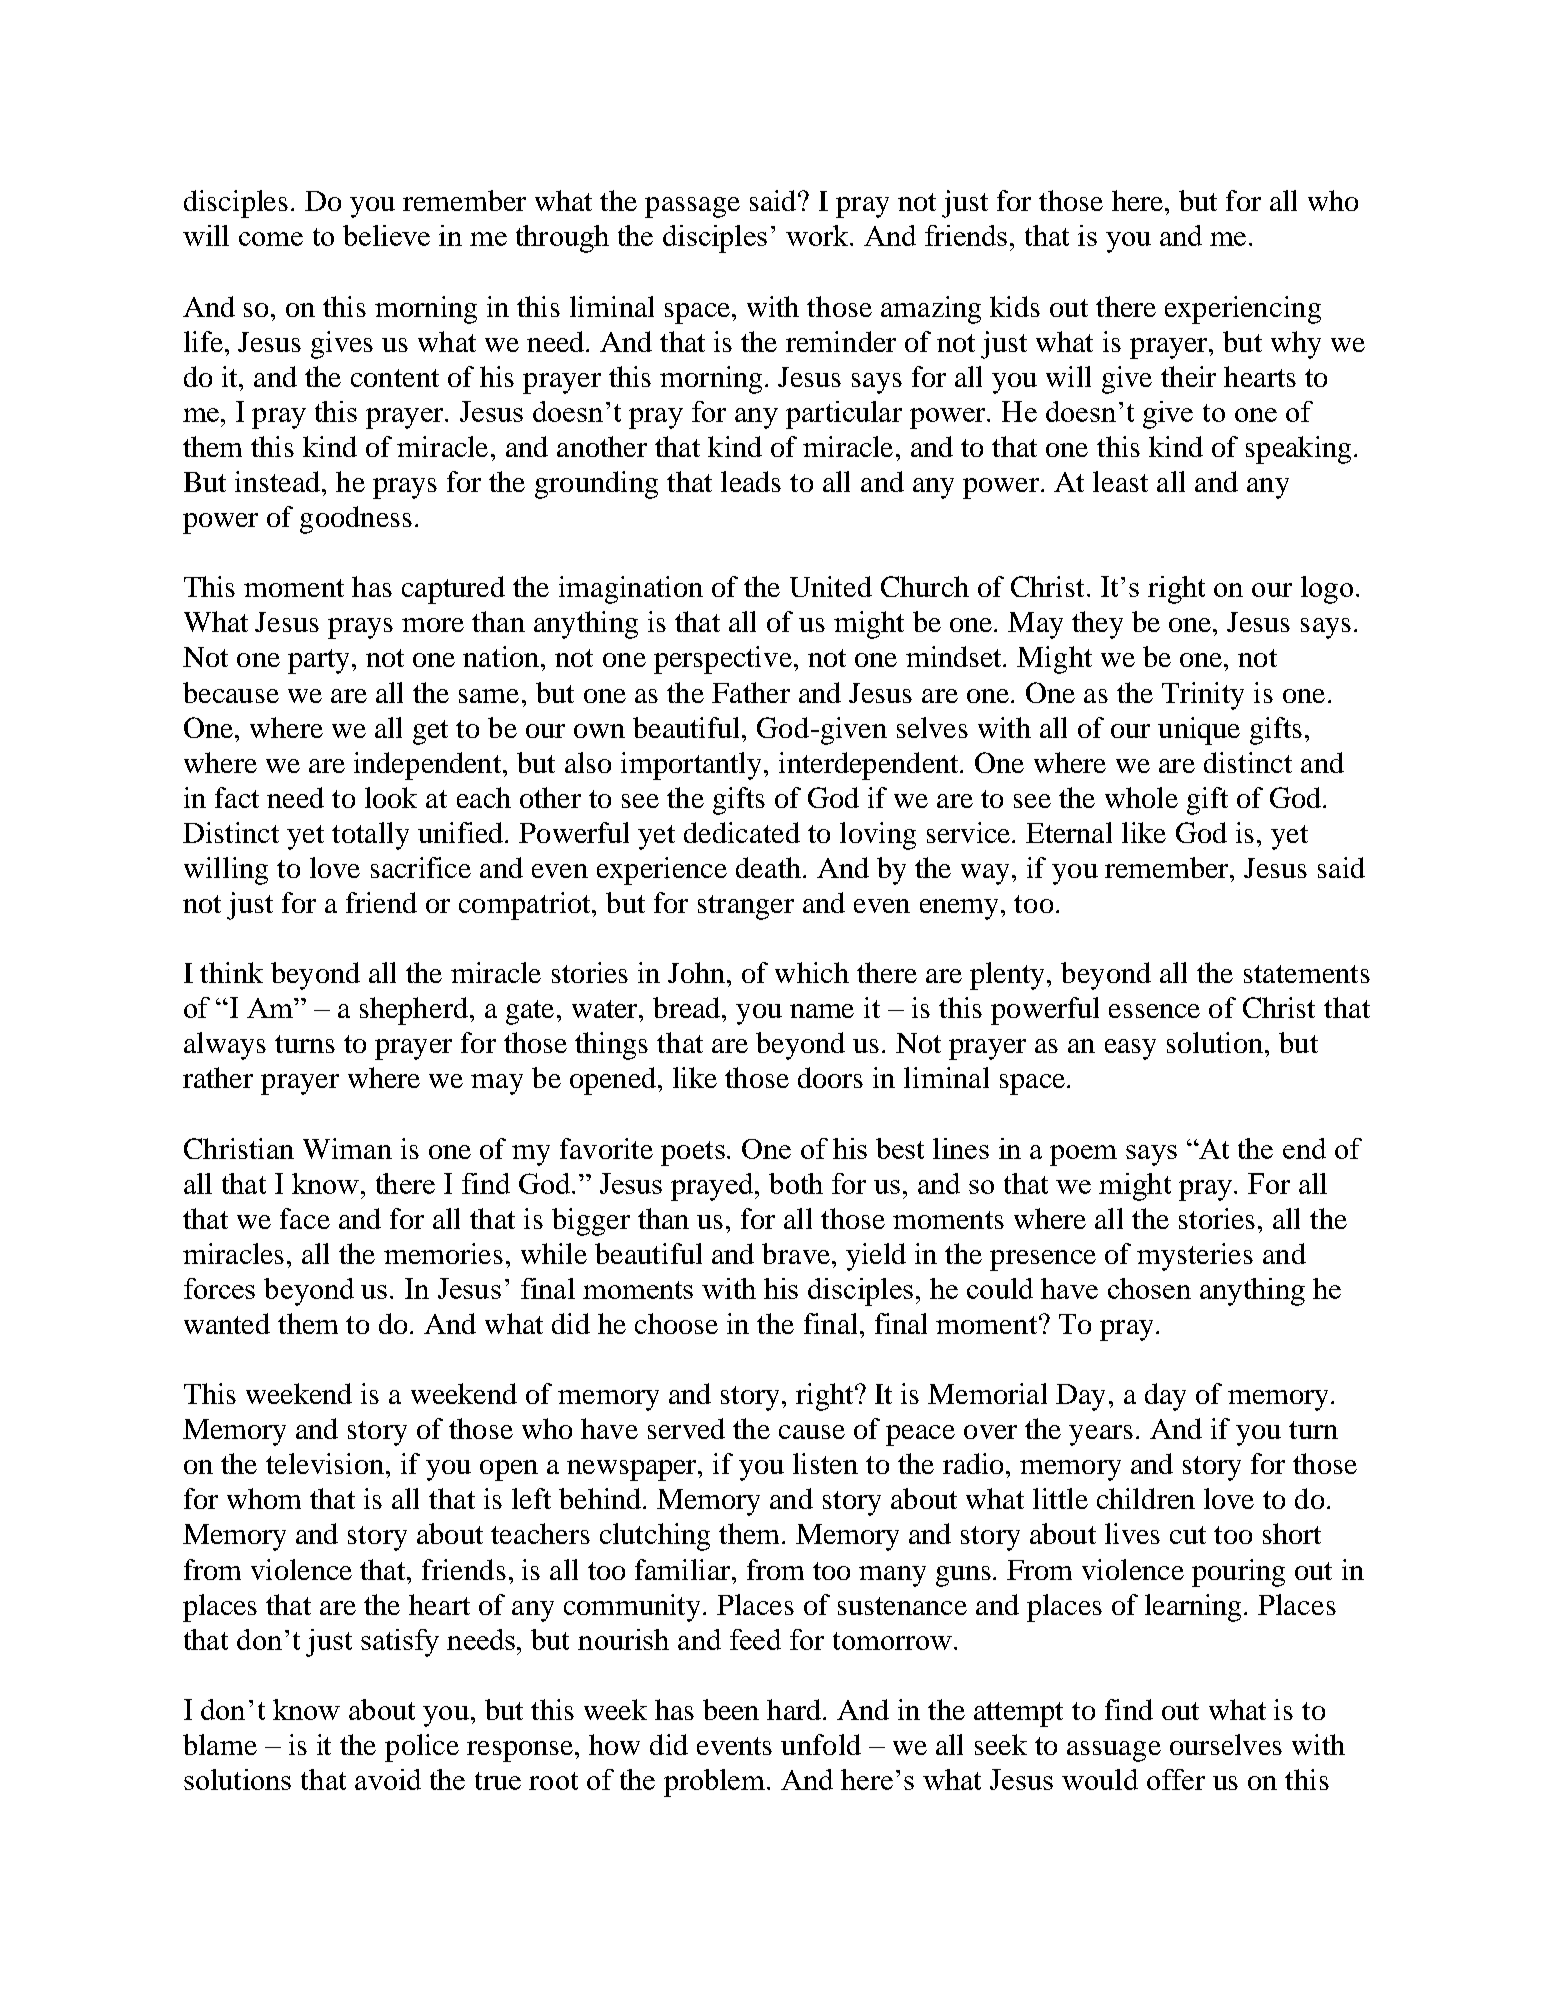 This screenshot has height=2013, width=1555. I want to click on wanted, so click(227, 1323).
